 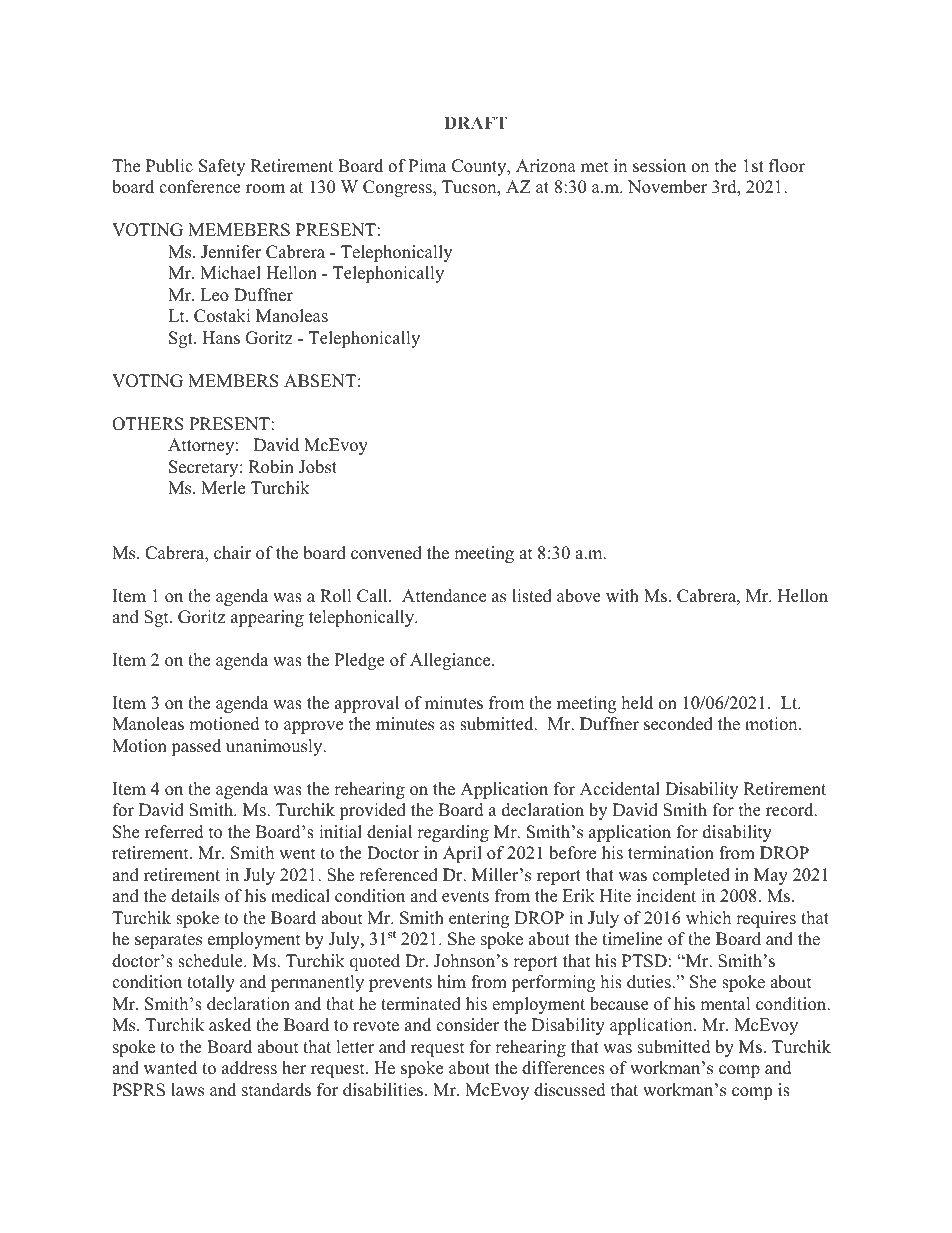 I want to click on County, so click(x=480, y=167).
